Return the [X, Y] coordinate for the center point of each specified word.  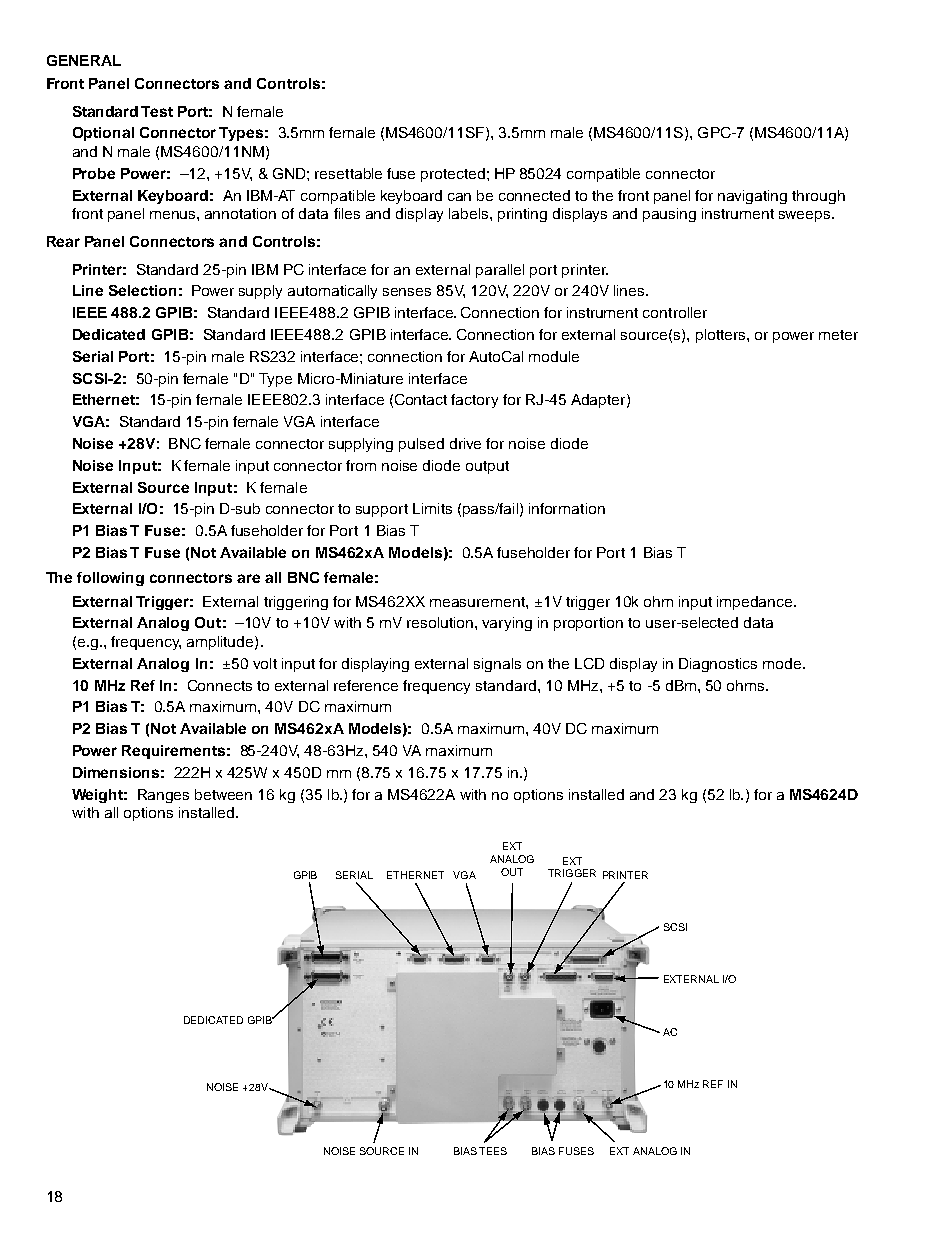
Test [157, 111]
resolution [441, 622]
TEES [493, 1151]
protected [453, 175]
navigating [752, 197]
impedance [756, 603]
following [110, 579]
